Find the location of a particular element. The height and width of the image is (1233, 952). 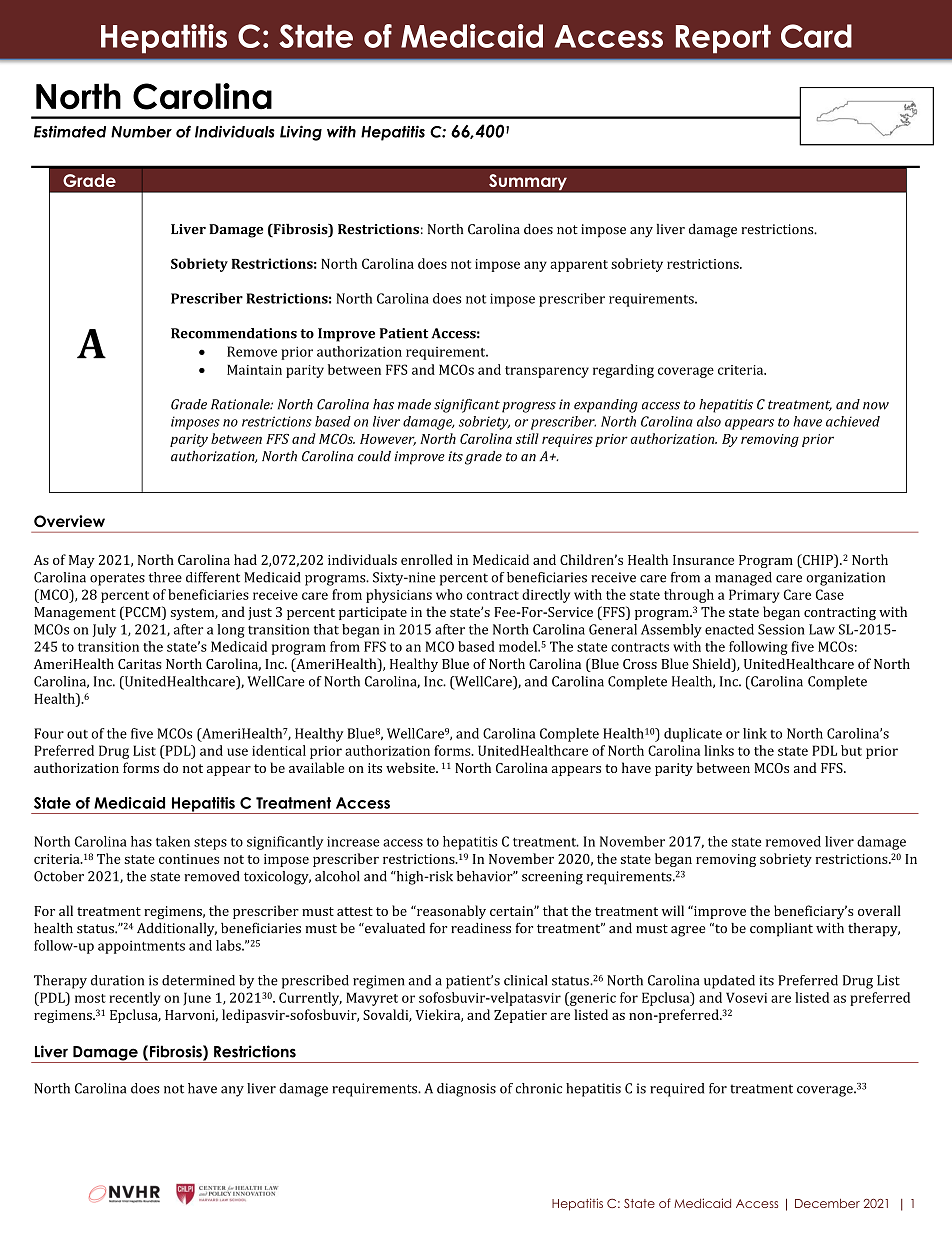

but is located at coordinates (851, 750).
